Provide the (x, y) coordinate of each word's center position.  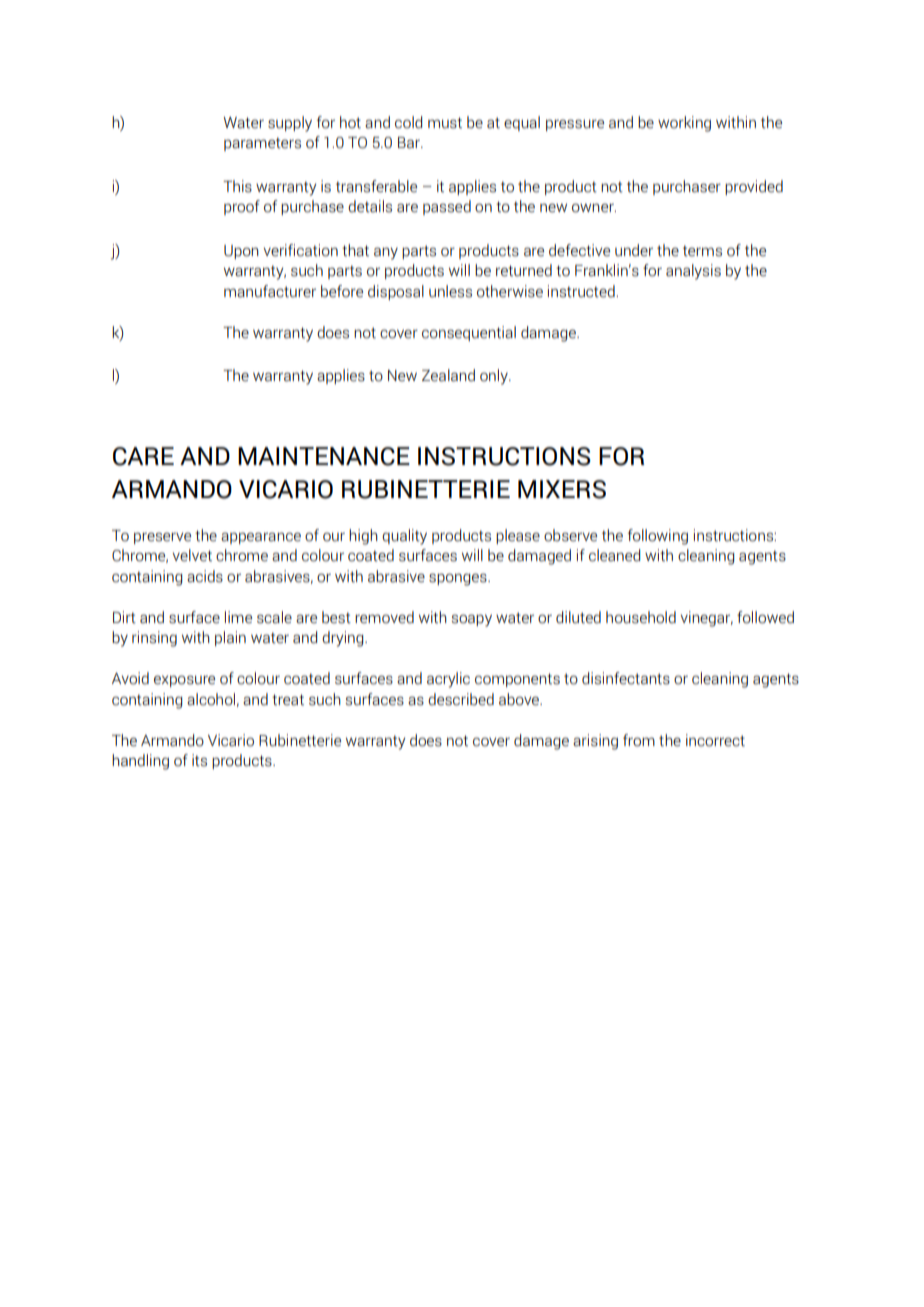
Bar (410, 143)
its (199, 760)
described (461, 699)
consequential (469, 333)
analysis (693, 272)
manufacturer (270, 291)
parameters (262, 144)
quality (404, 537)
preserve (162, 538)
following (658, 537)
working (684, 124)
